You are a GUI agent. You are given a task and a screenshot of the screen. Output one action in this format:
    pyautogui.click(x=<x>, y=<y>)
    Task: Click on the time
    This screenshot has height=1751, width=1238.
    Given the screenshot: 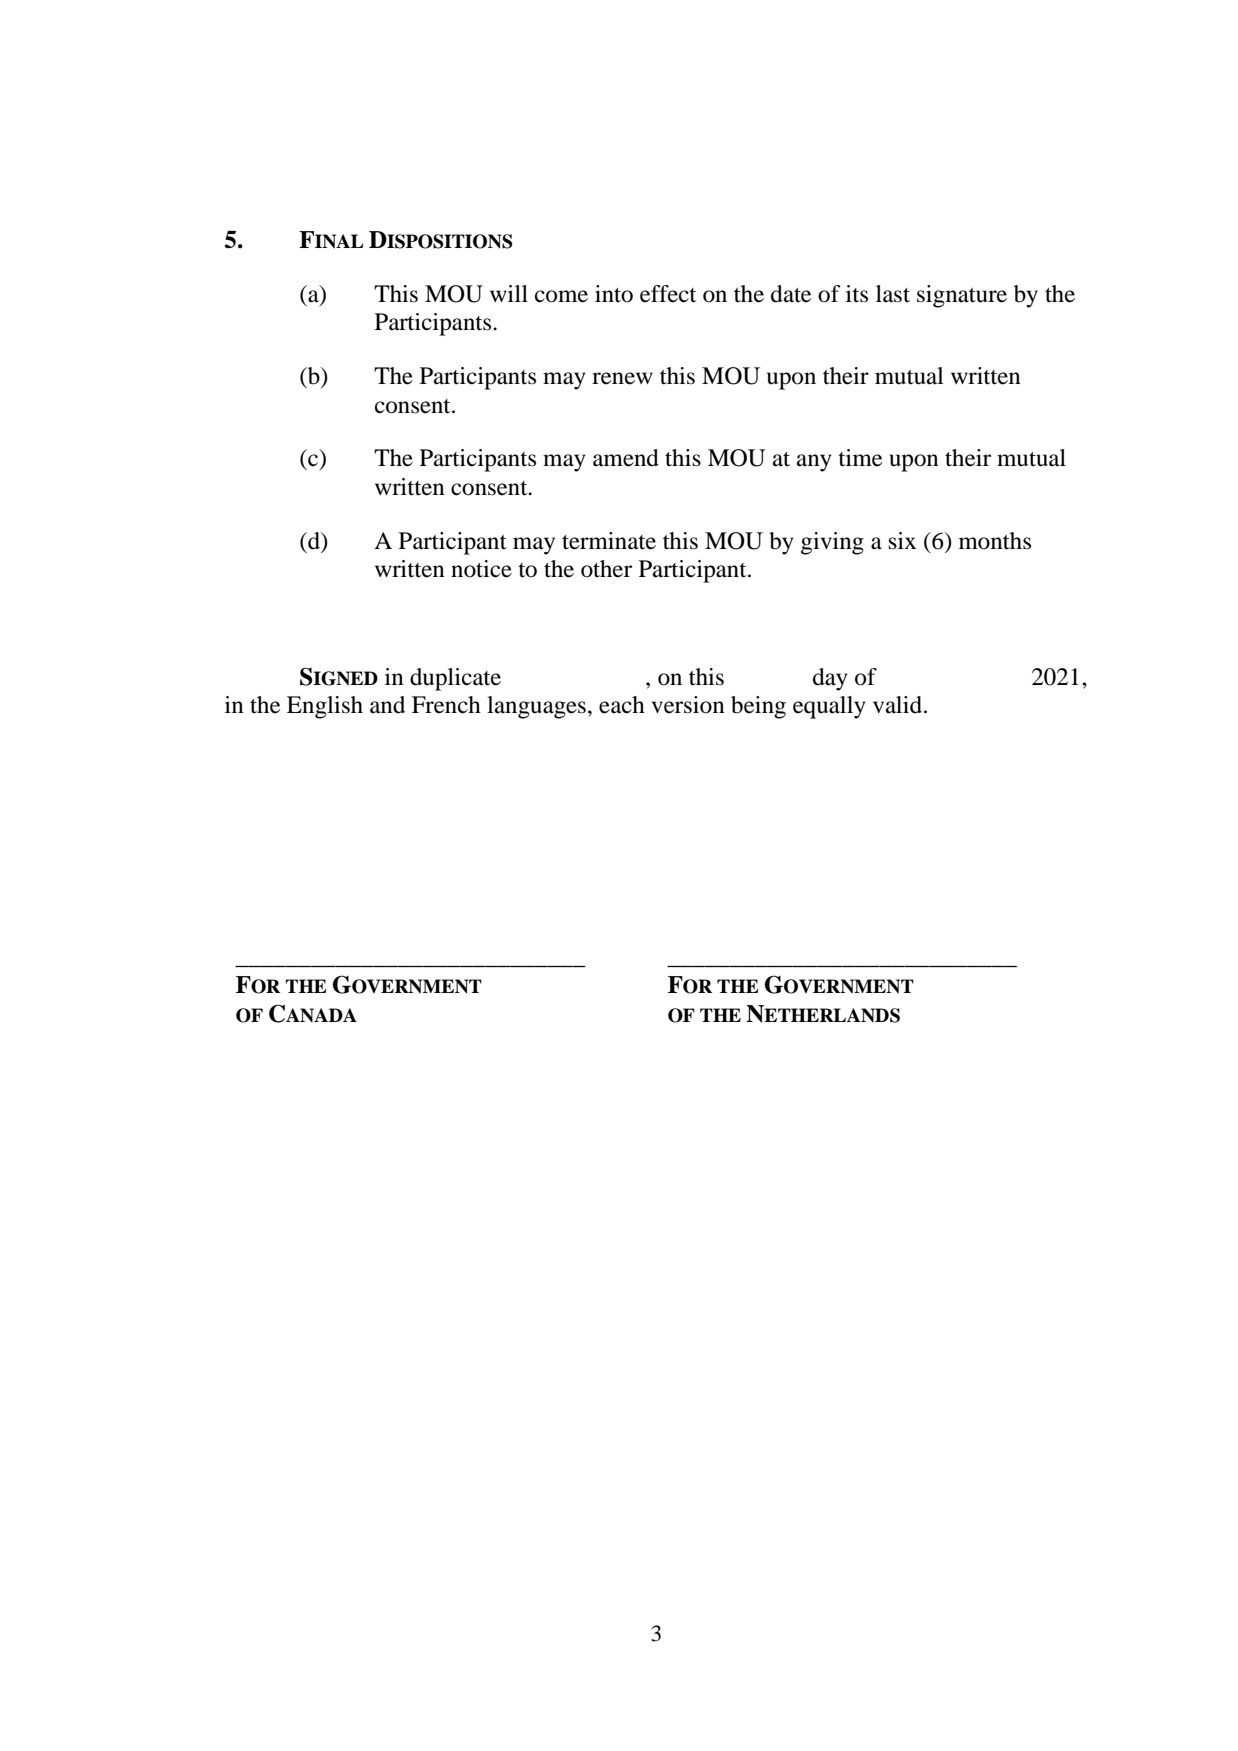 What is the action you would take?
    pyautogui.click(x=860, y=458)
